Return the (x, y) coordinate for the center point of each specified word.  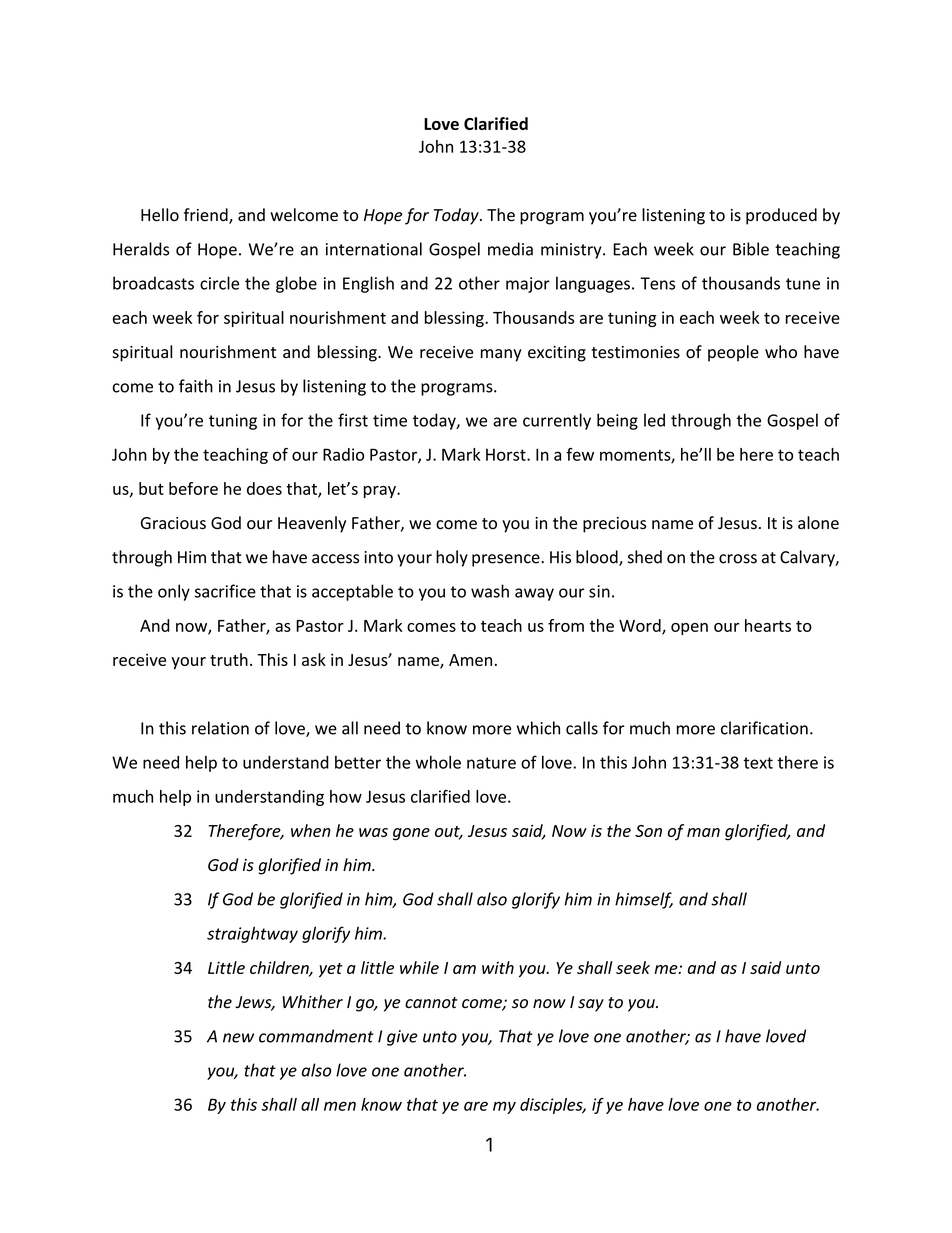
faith (196, 386)
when (311, 830)
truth (229, 659)
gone (411, 834)
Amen (470, 660)
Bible (751, 249)
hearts (768, 625)
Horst (507, 454)
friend (207, 216)
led (654, 420)
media (510, 249)
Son (648, 831)
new (238, 1038)
